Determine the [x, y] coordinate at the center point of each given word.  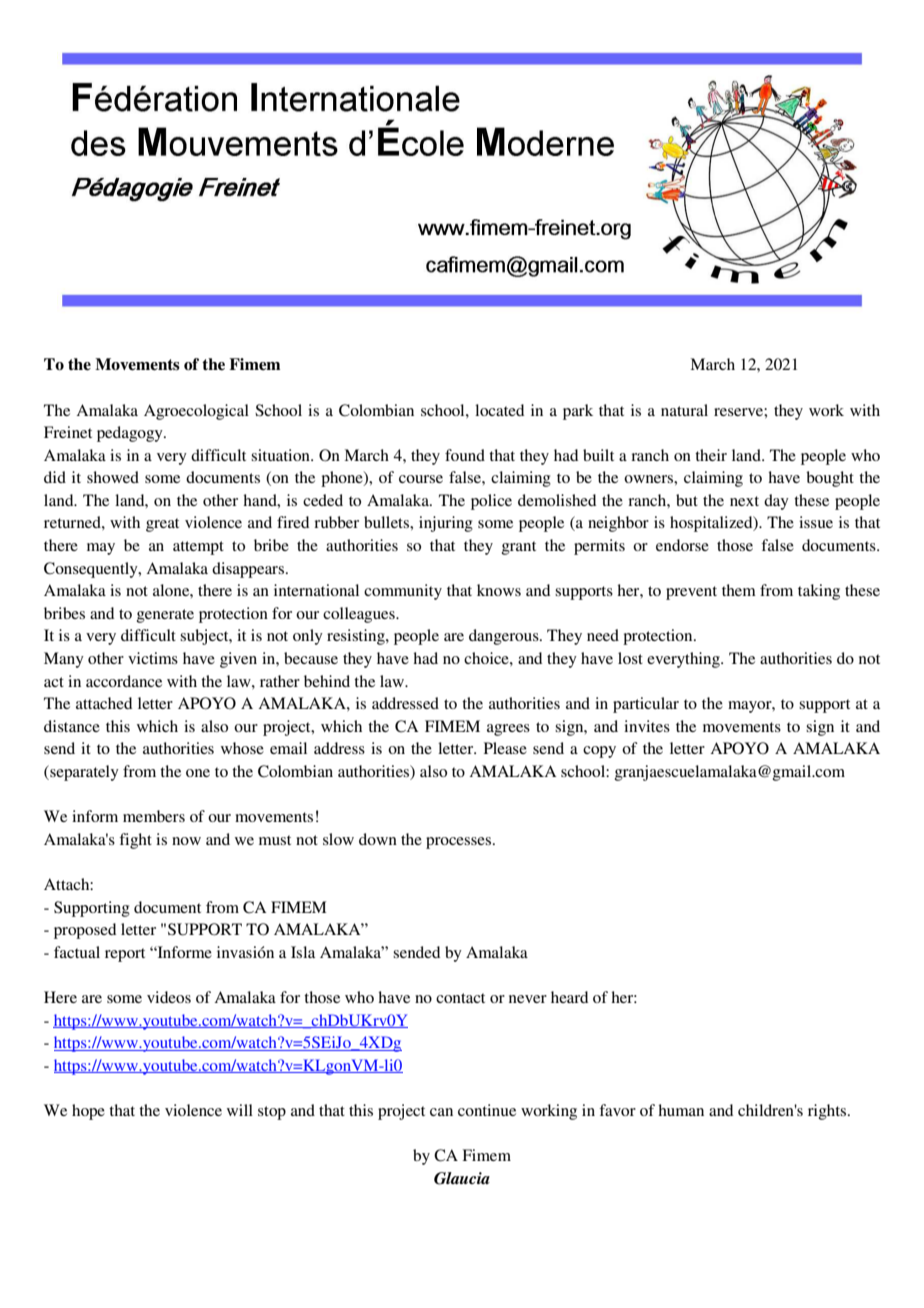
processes [460, 843]
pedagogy [131, 434]
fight [135, 841]
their [711, 455]
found [465, 455]
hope [88, 1112]
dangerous [505, 637]
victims [153, 658]
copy [599, 752]
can [441, 1112]
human [681, 1110]
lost [630, 658]
